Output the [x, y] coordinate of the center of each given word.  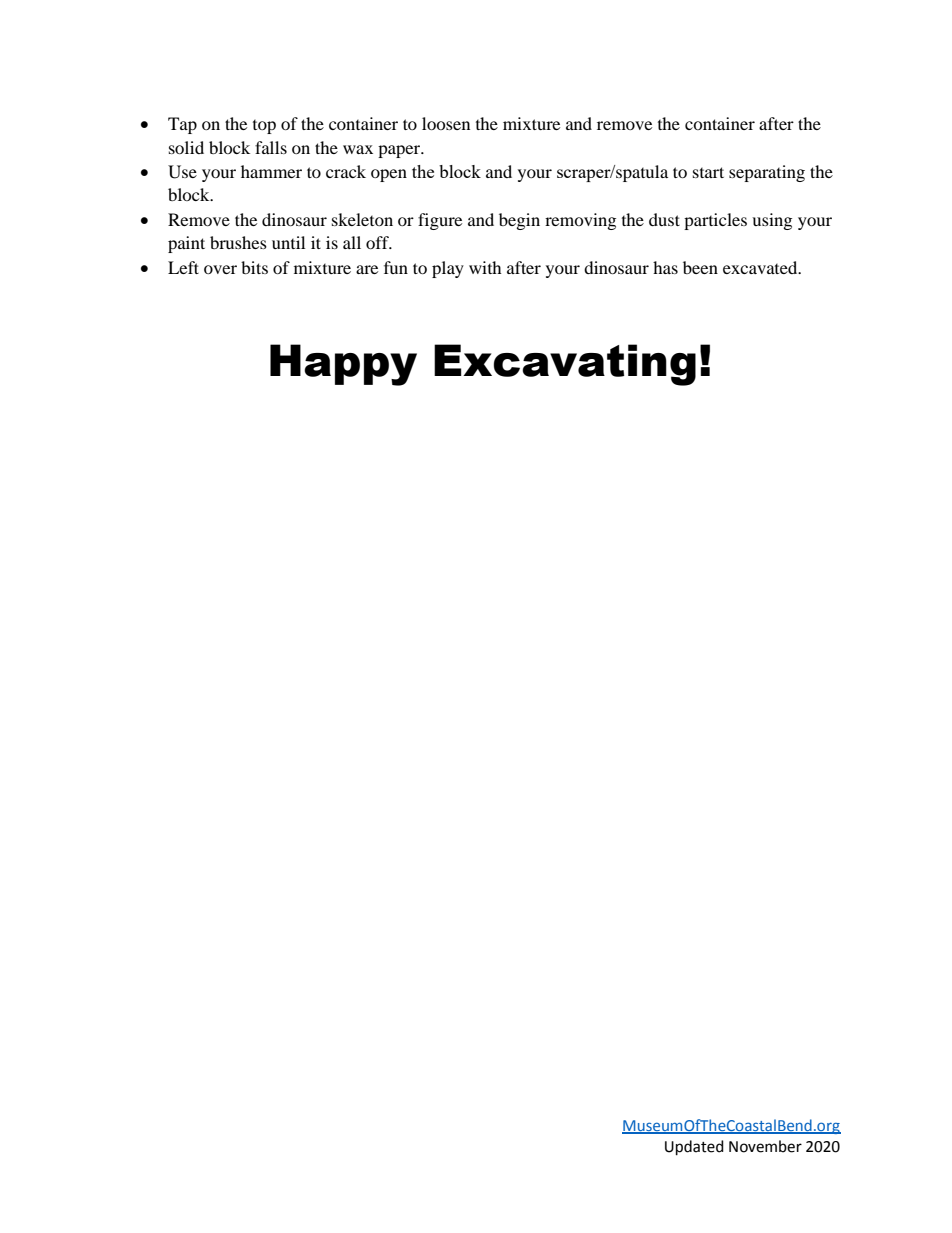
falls [271, 147]
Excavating [565, 365]
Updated [694, 1148]
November [765, 1146]
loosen [446, 123]
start [708, 172]
